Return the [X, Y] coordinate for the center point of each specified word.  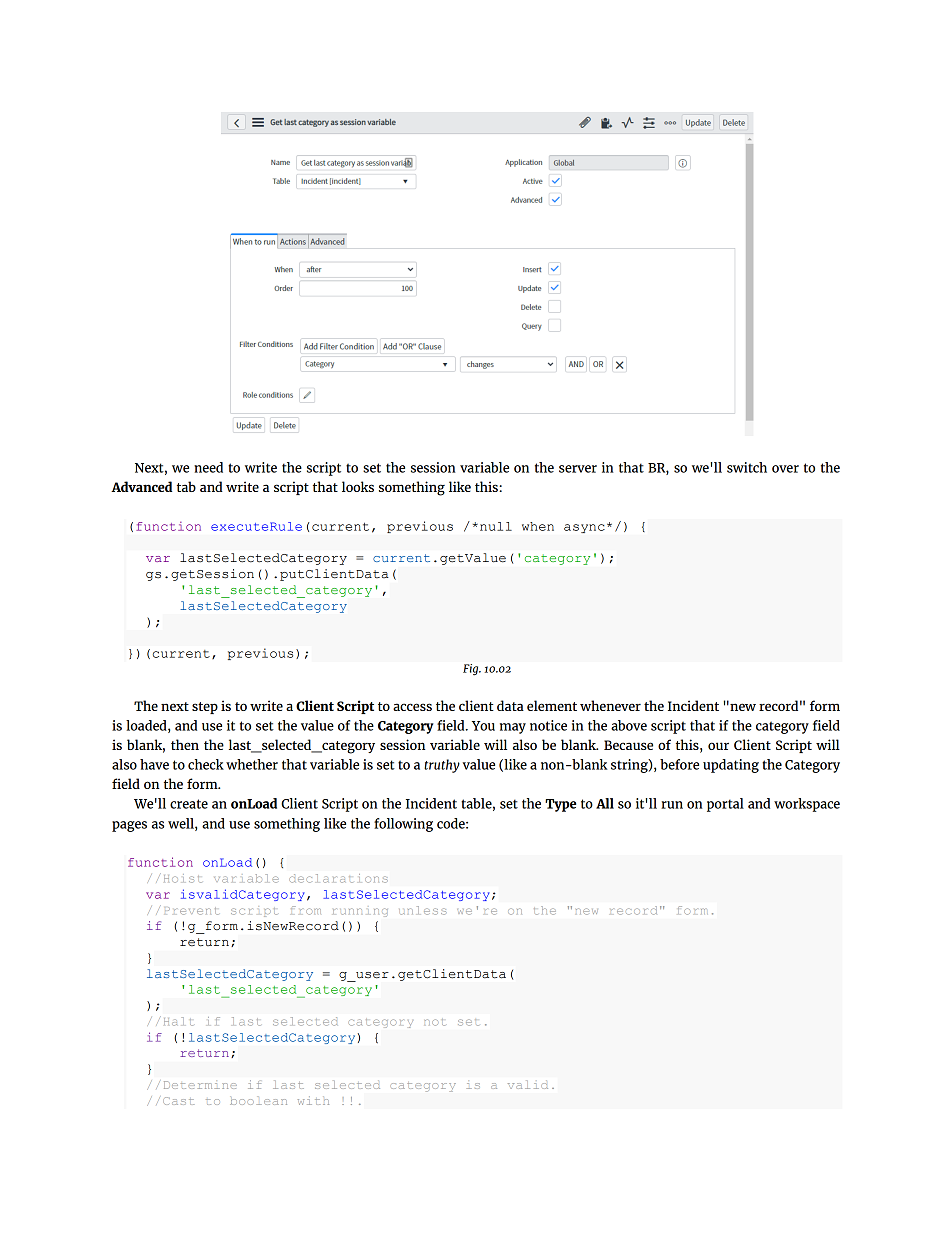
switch [747, 467]
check [206, 764]
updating [731, 766]
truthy [442, 766]
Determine [200, 1085]
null [496, 526]
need [208, 467]
